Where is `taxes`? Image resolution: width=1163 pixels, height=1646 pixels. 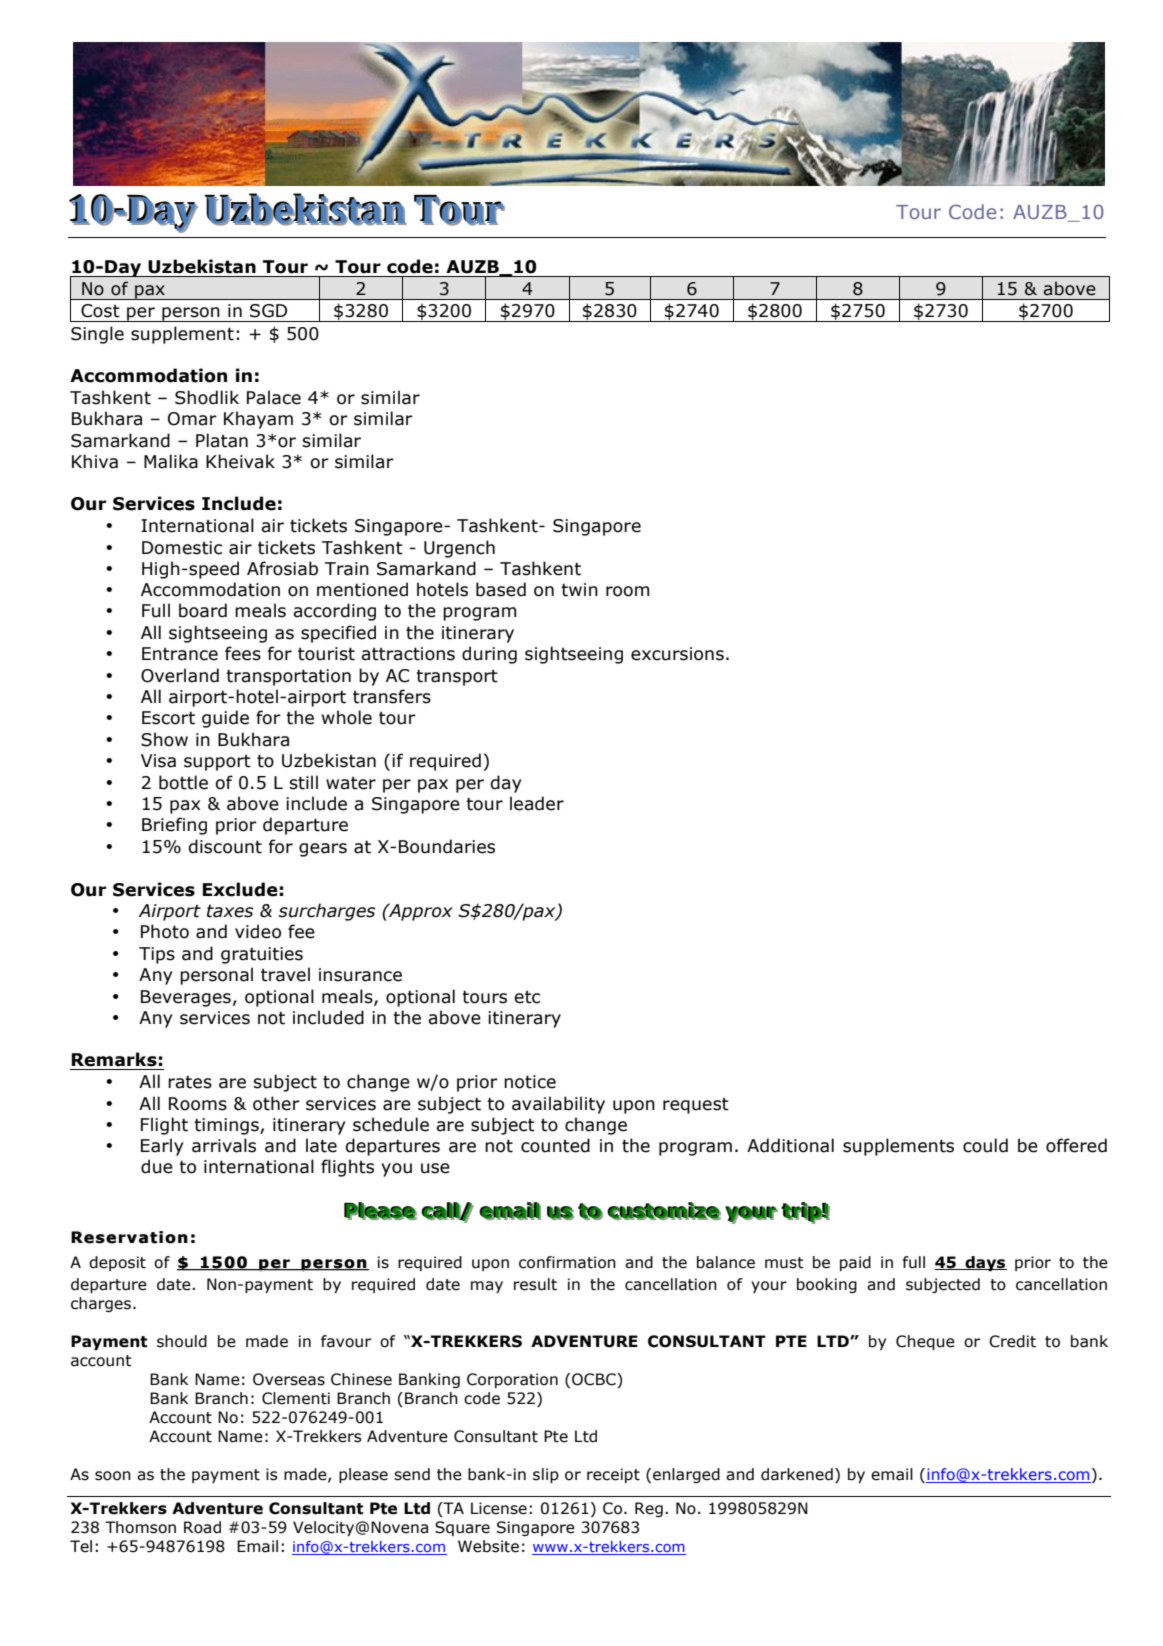 taxes is located at coordinates (230, 911).
